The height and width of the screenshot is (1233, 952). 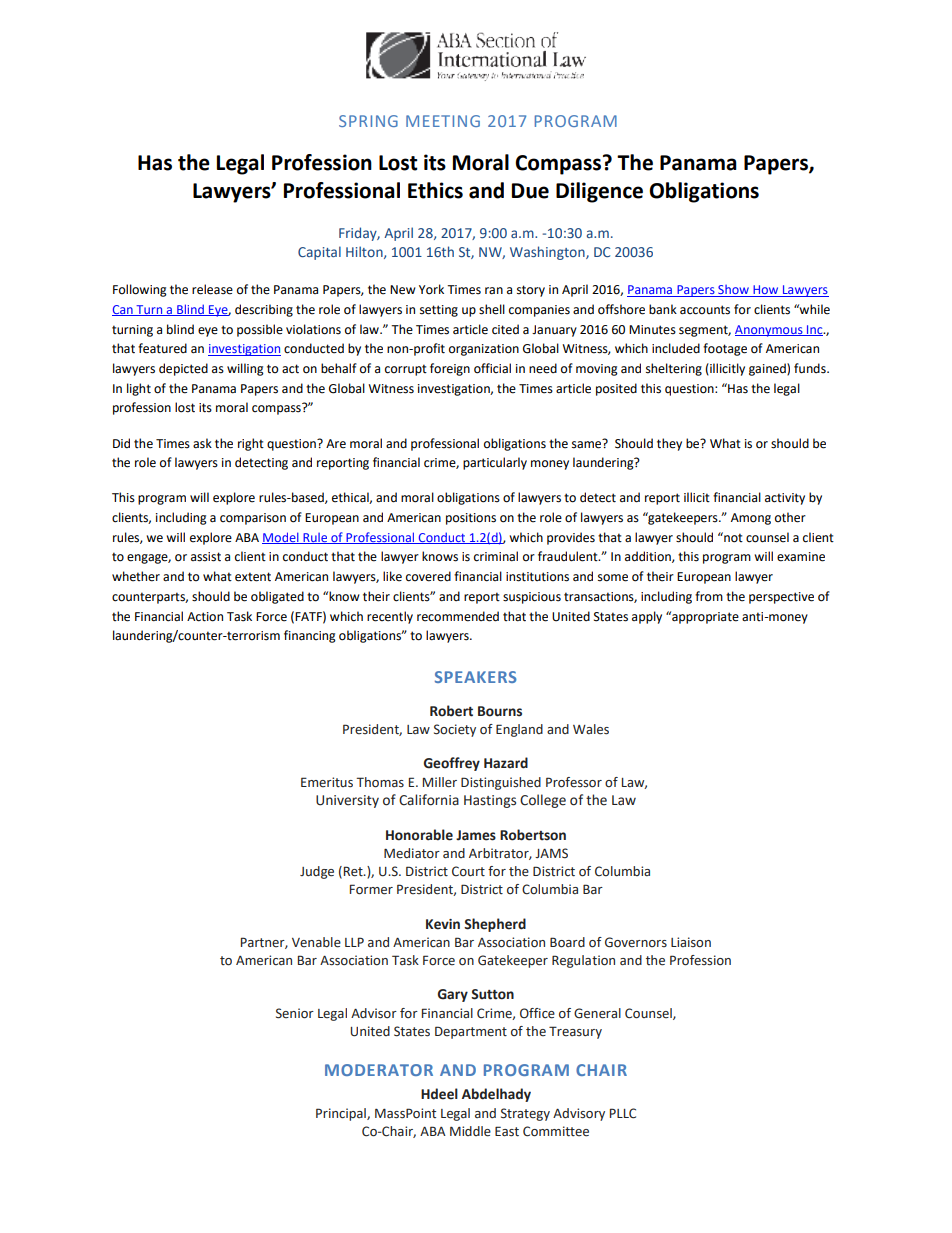 I want to click on Wales, so click(x=591, y=729).
